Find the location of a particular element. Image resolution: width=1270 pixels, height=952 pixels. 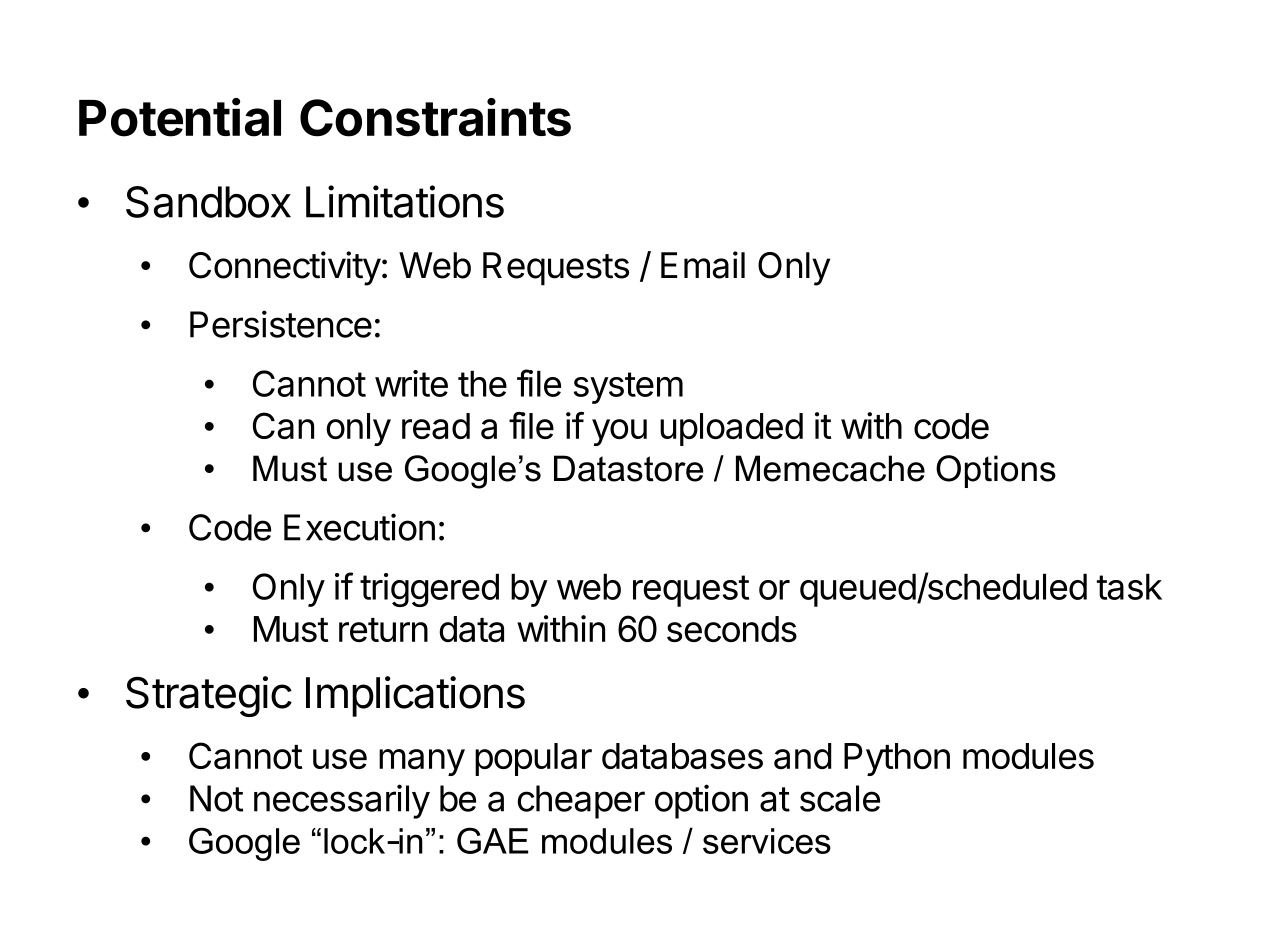

necessarily is located at coordinates (342, 801).
